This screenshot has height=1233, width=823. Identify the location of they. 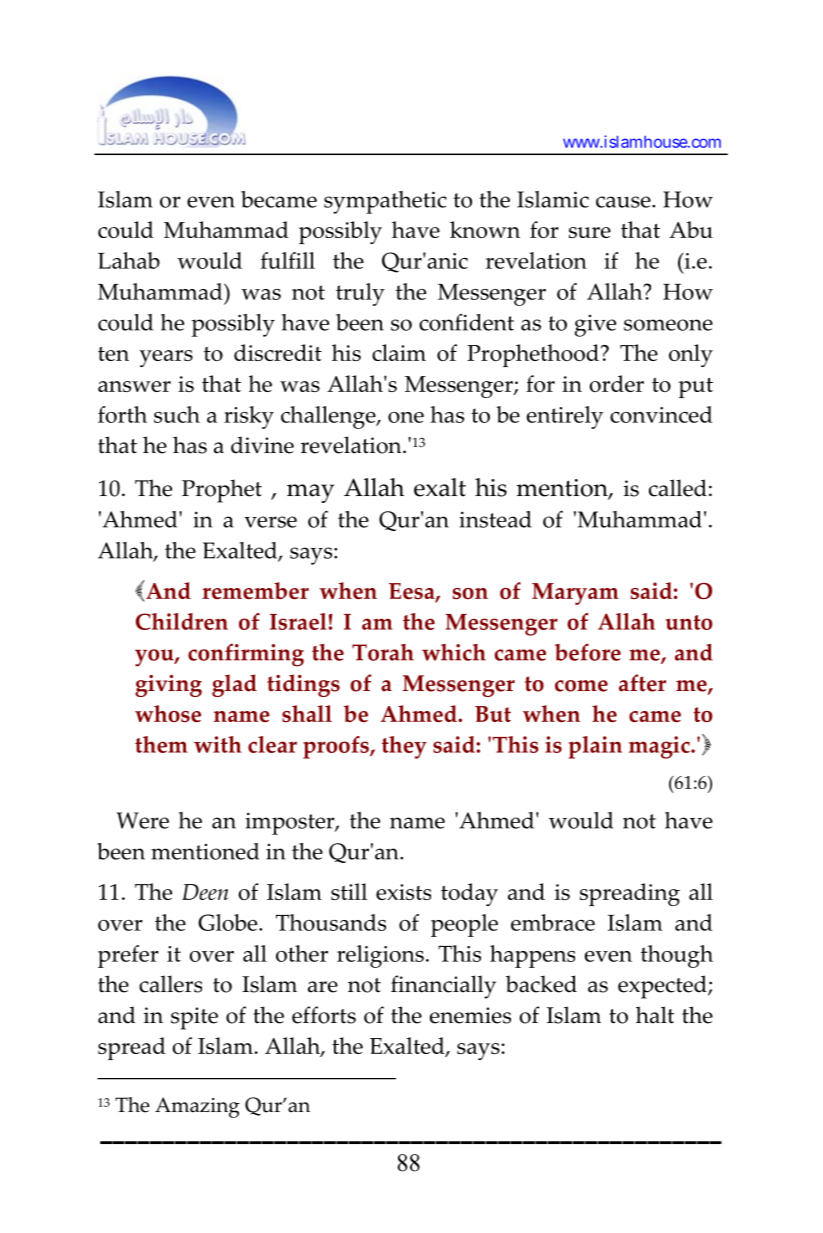
(404, 747).
